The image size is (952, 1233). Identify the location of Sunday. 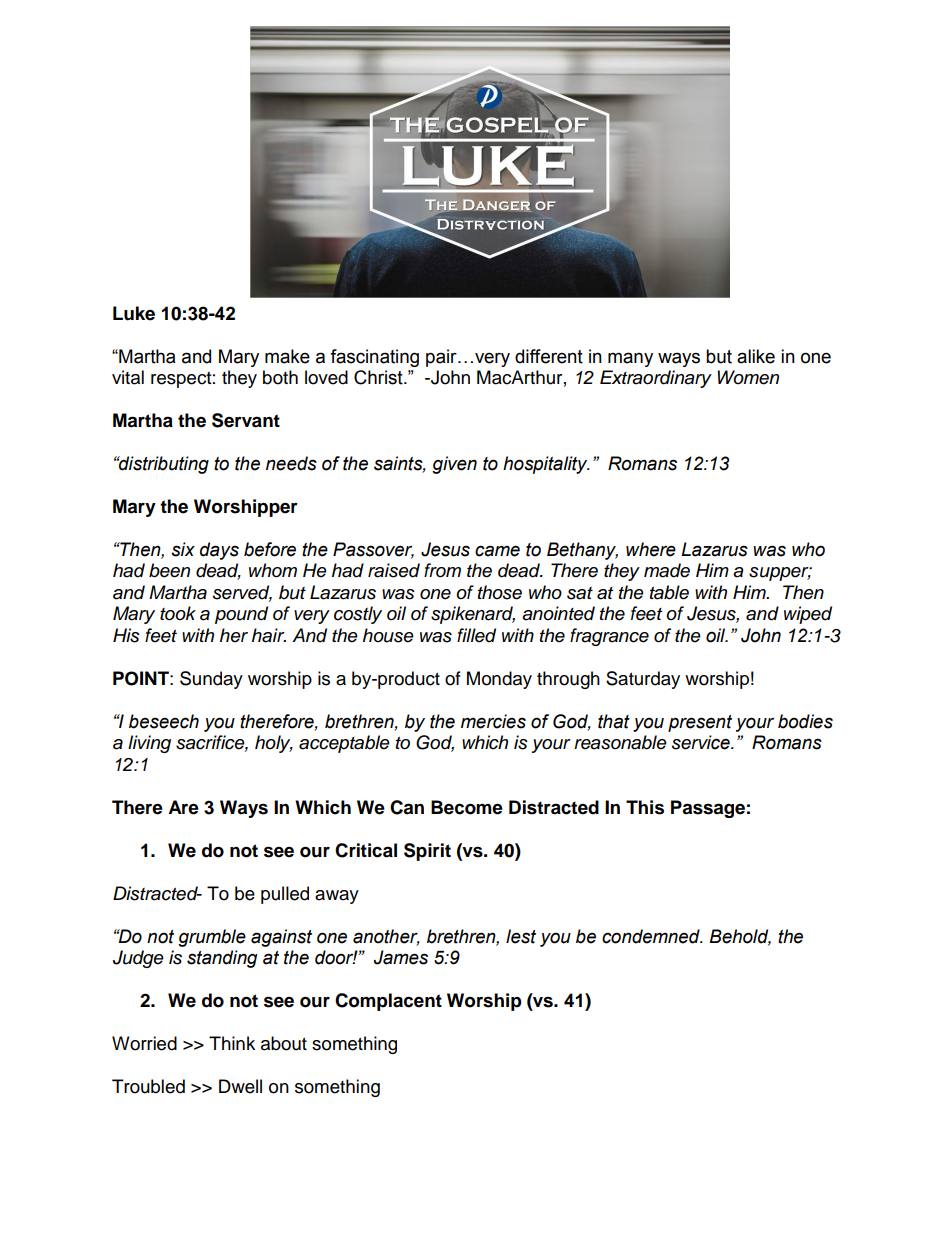
(211, 680).
